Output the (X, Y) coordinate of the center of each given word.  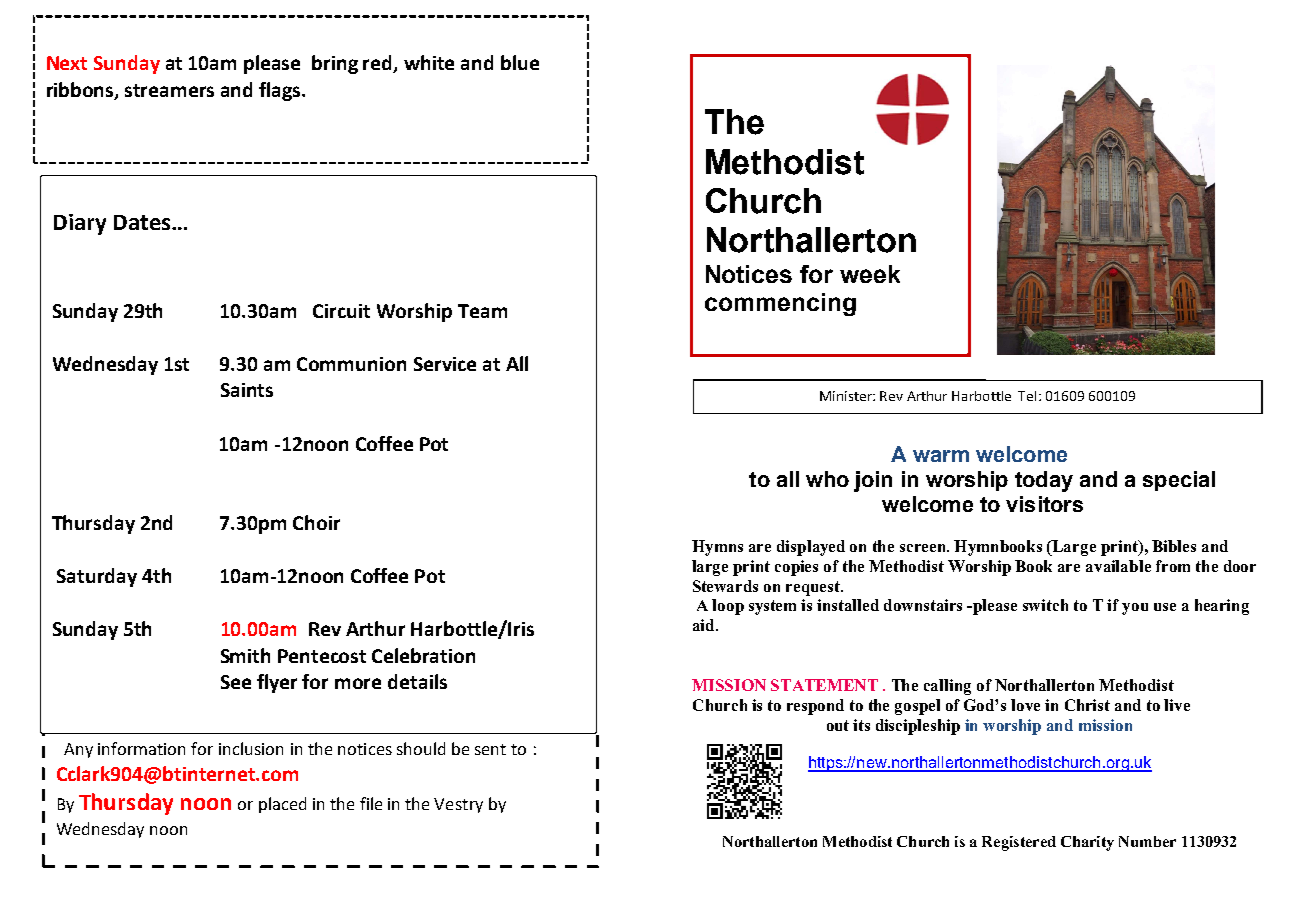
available (1118, 566)
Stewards (725, 586)
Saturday (97, 577)
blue (520, 62)
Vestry (458, 805)
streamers (169, 90)
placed (282, 805)
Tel (1027, 396)
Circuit (341, 311)
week (870, 274)
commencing (780, 304)
